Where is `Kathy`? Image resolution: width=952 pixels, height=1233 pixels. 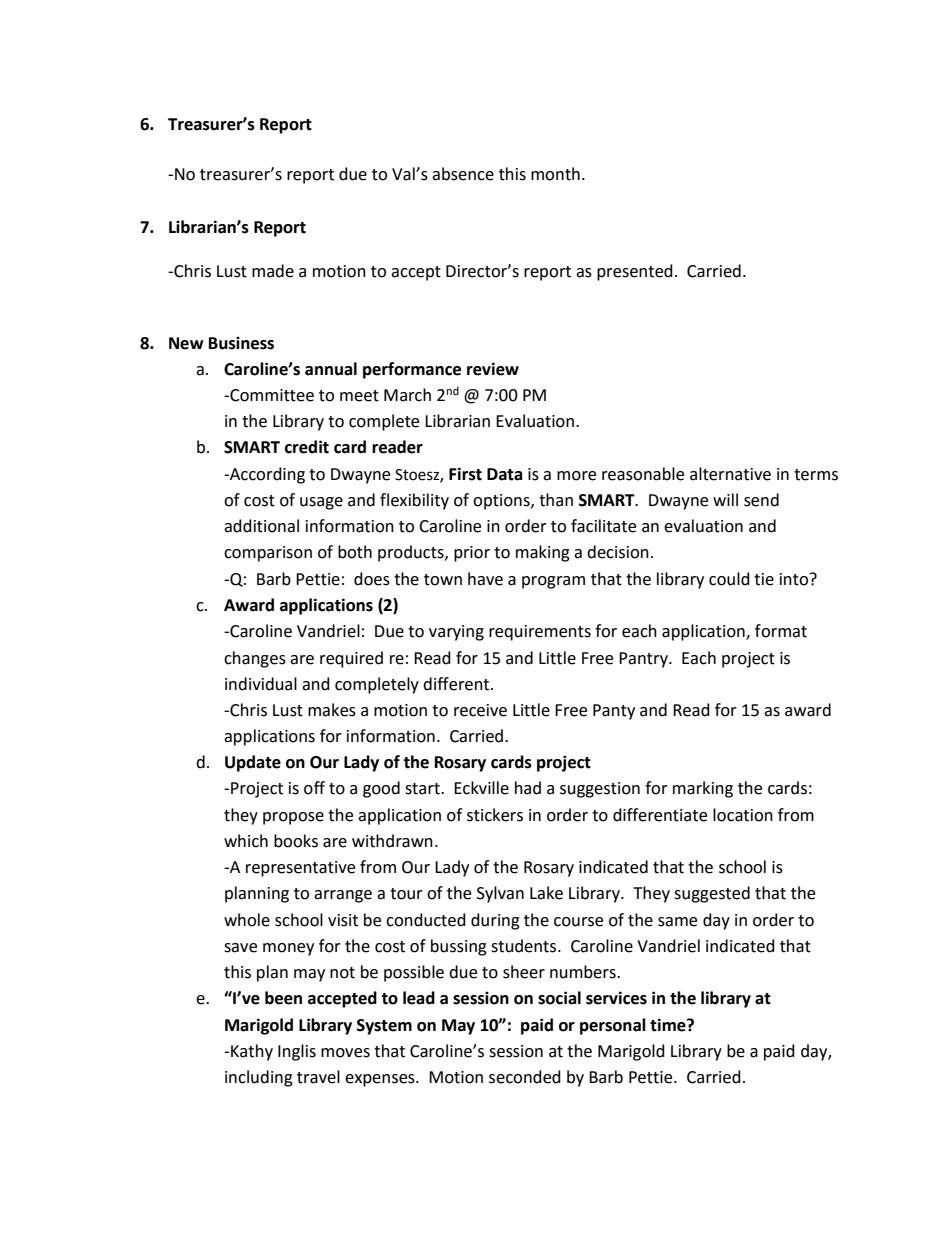 Kathy is located at coordinates (252, 1052).
